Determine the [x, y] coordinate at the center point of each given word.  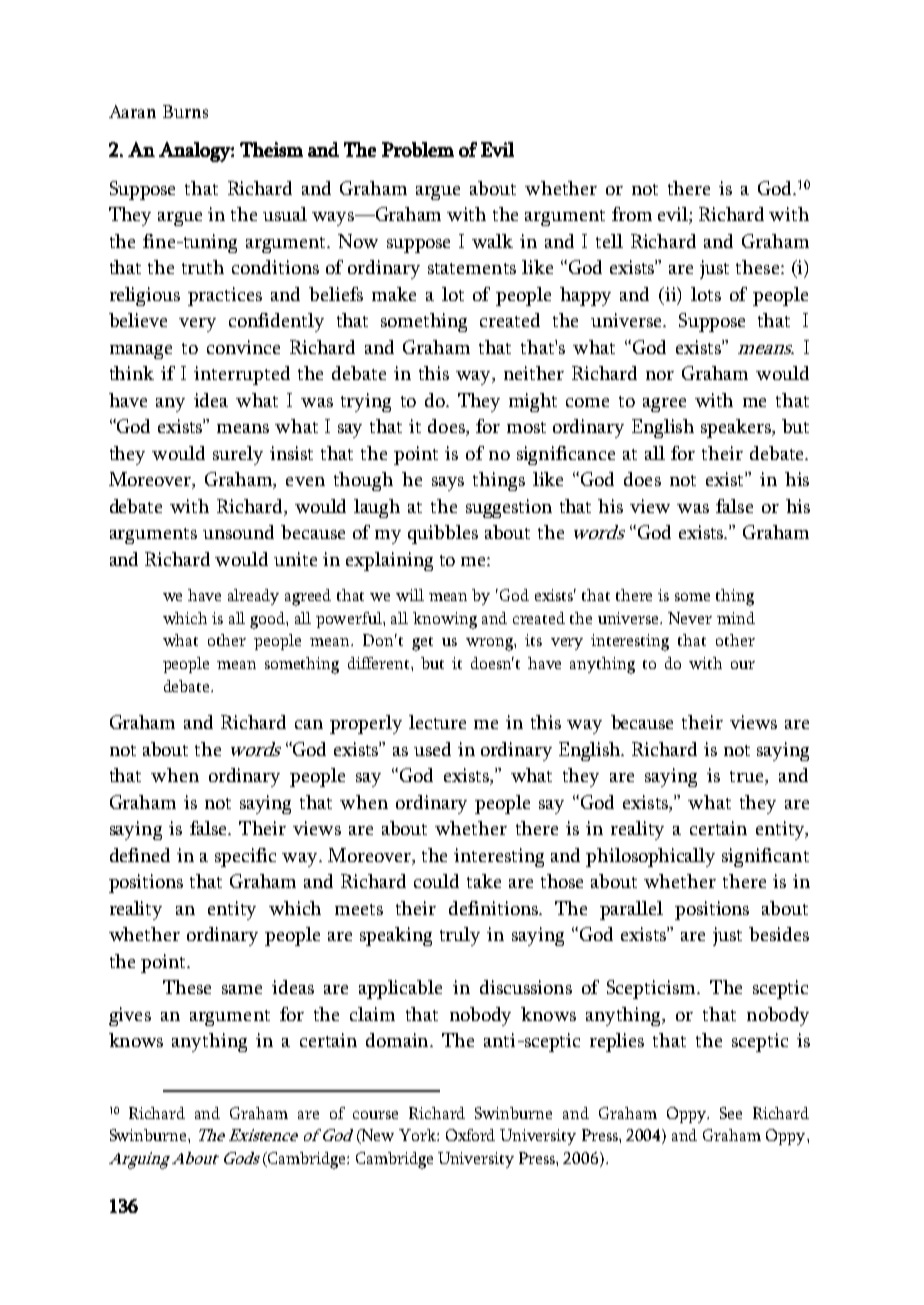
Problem [418, 149]
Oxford [470, 1135]
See [731, 1113]
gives [130, 1016]
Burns [185, 111]
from [632, 214]
